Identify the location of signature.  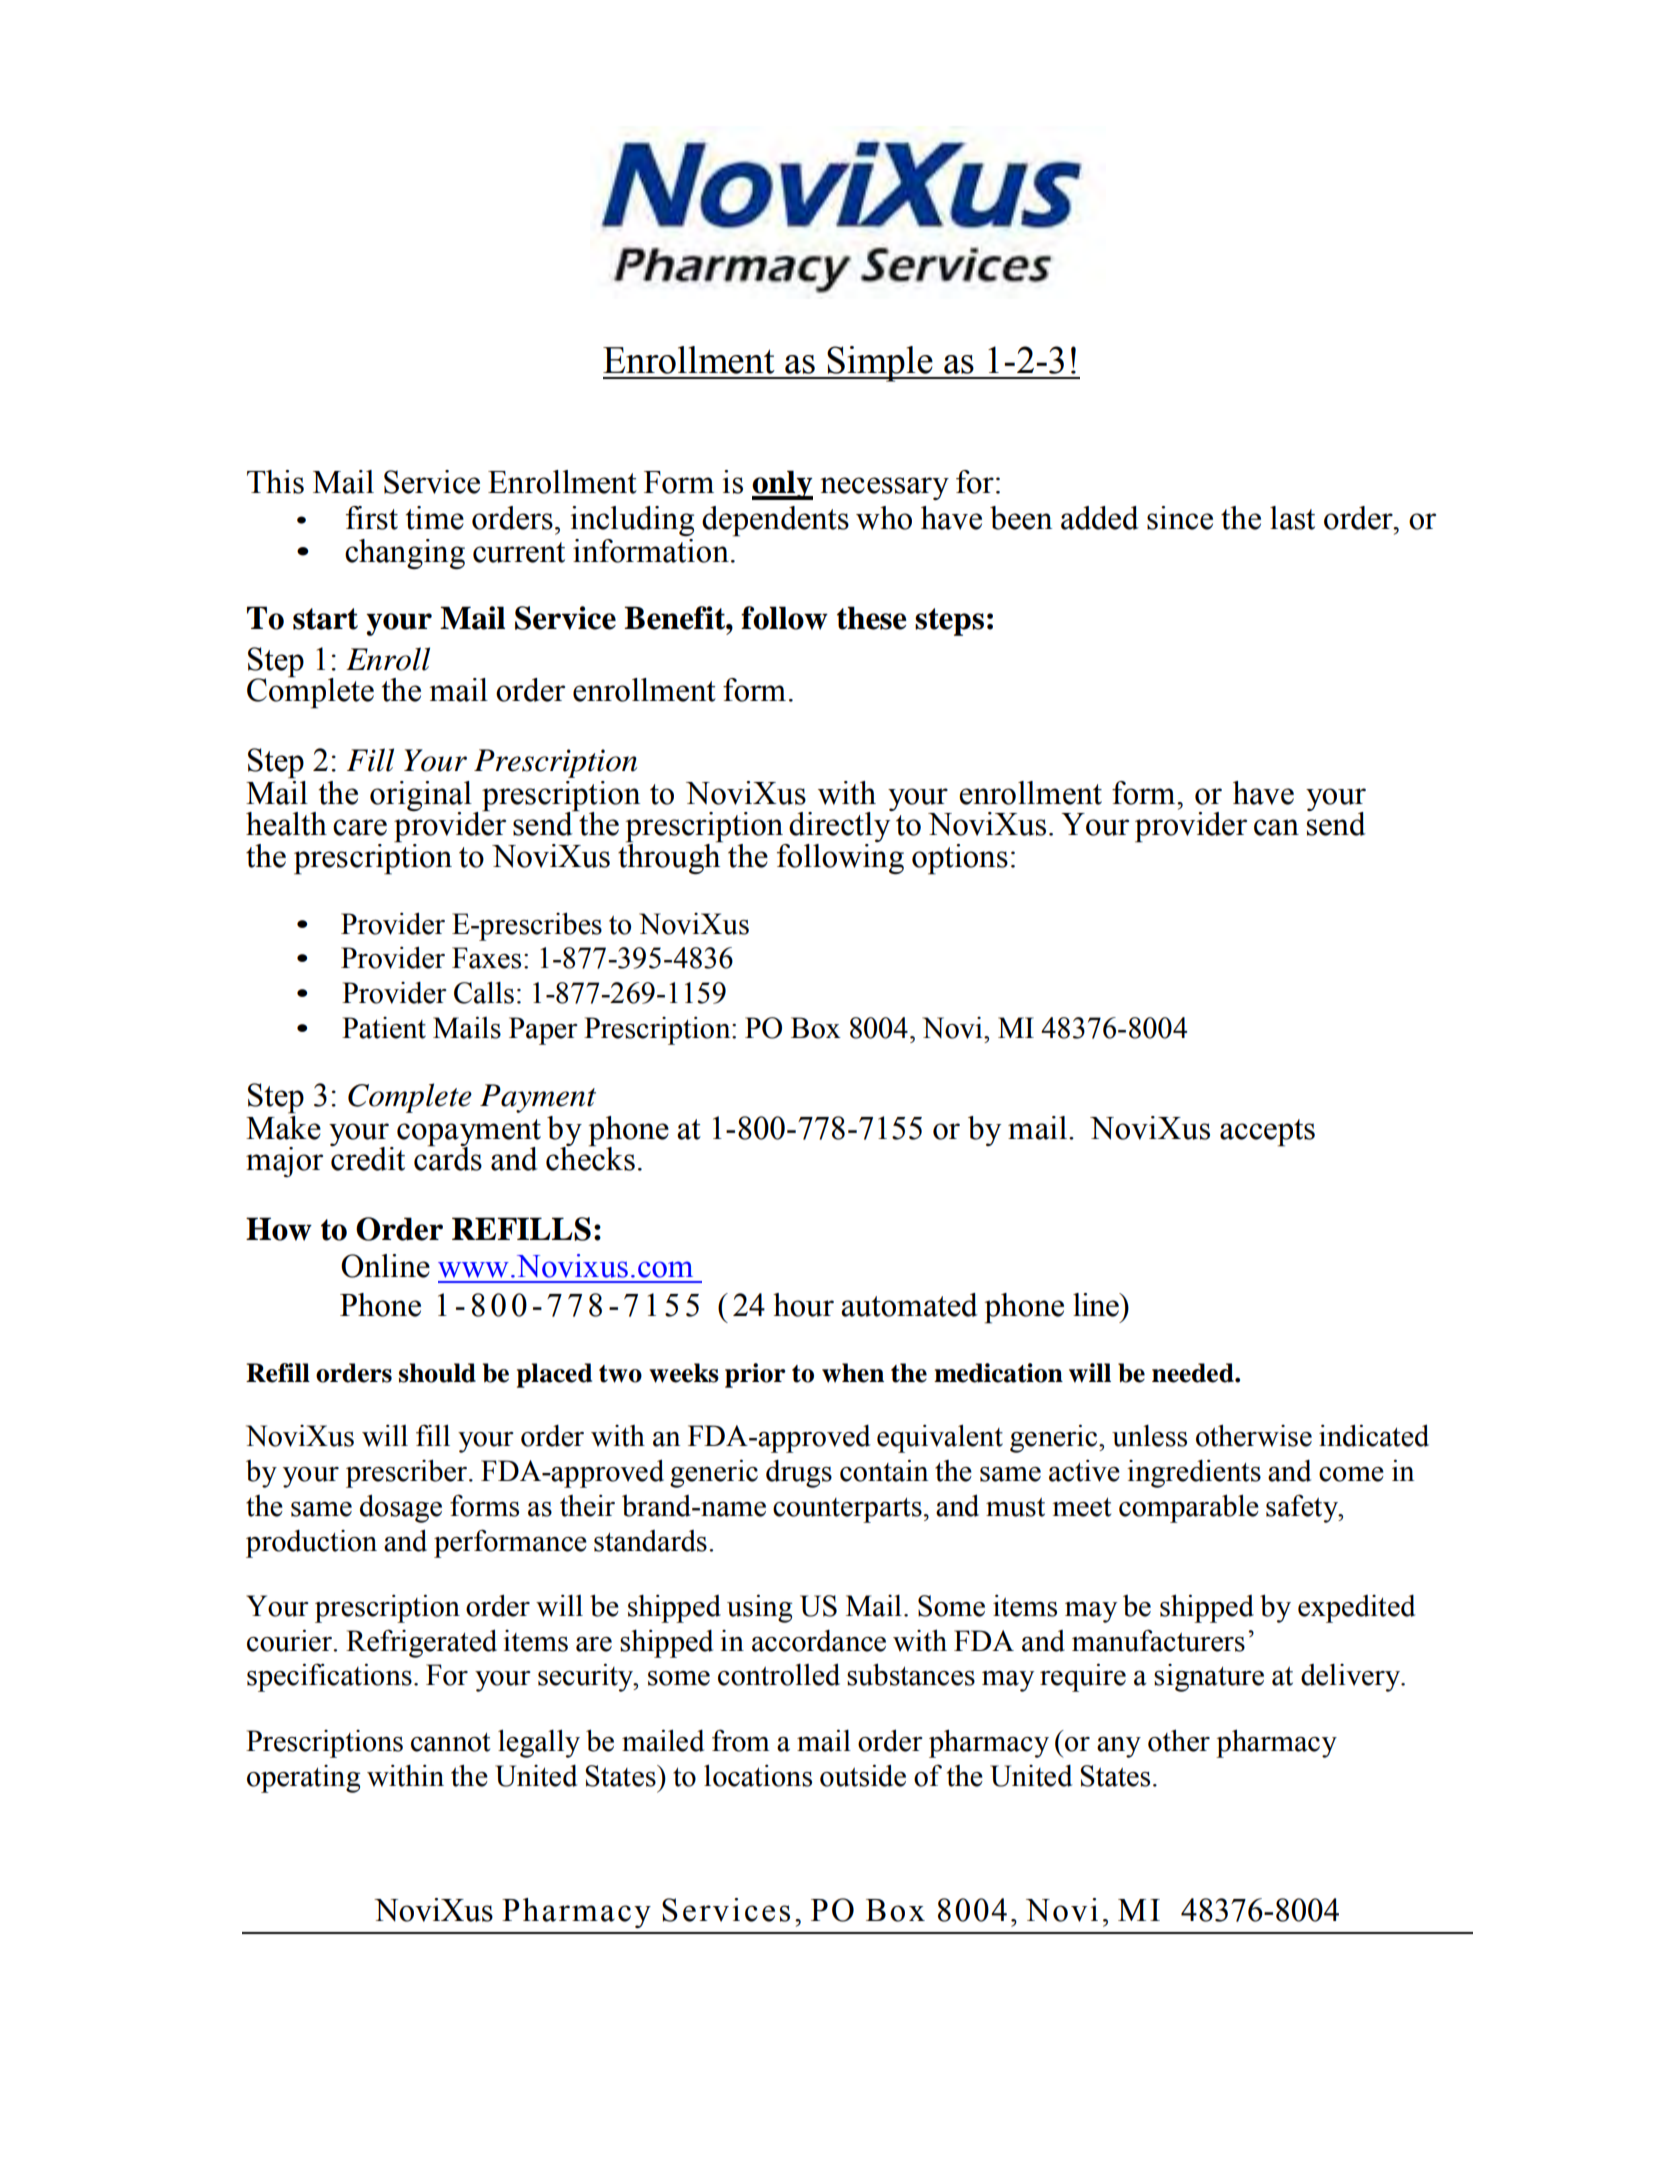
(1209, 1678).
